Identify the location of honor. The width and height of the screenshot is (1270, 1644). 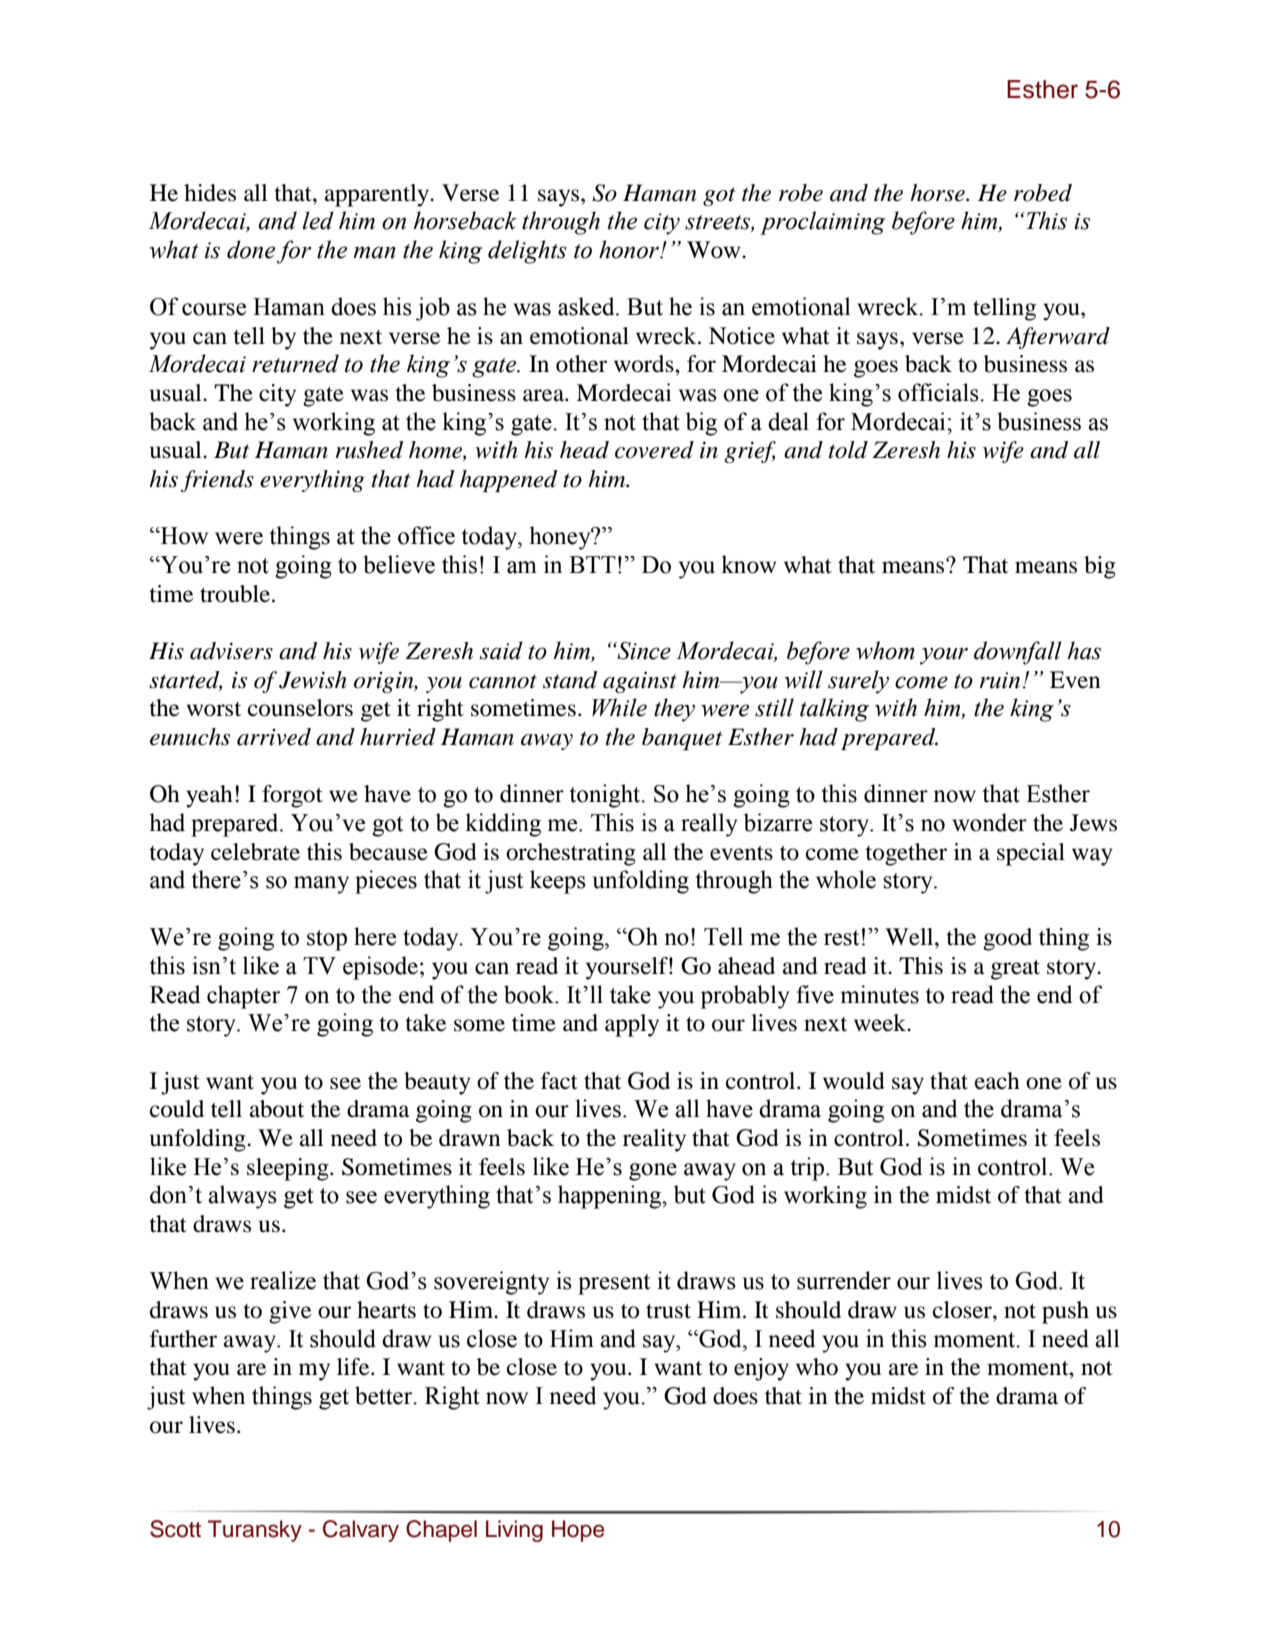
(630, 249).
